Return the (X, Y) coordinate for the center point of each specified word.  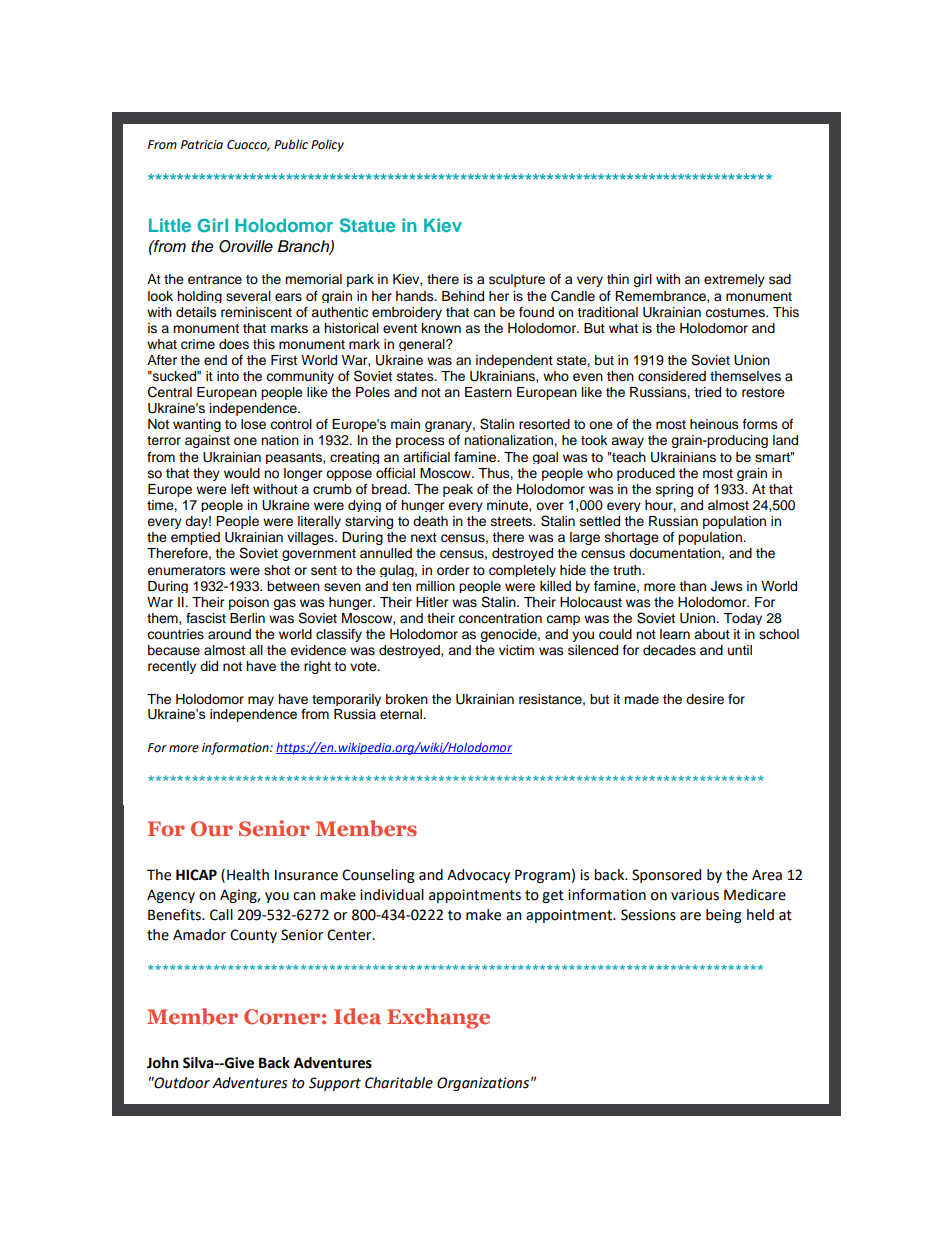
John (163, 1063)
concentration (500, 618)
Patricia (202, 145)
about (712, 634)
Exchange (438, 1018)
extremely (734, 280)
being (724, 916)
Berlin (247, 618)
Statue (367, 225)
